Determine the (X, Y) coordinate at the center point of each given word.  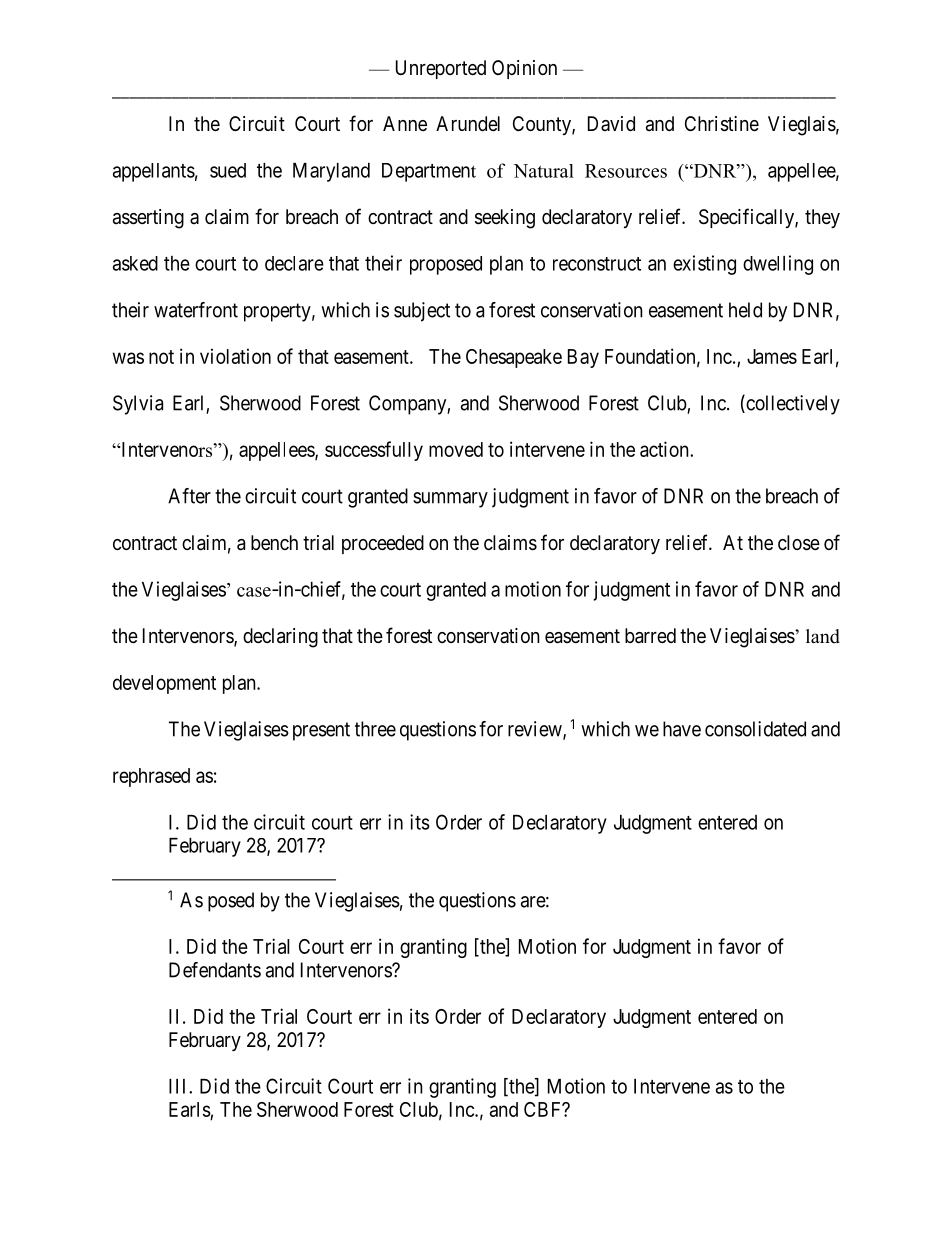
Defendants (215, 970)
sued (228, 170)
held (745, 310)
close (799, 543)
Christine (722, 124)
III (179, 1086)
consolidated (755, 729)
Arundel (468, 123)
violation (235, 356)
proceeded (383, 544)
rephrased (151, 777)
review (536, 730)
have (682, 729)
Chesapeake (514, 358)
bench (274, 542)
